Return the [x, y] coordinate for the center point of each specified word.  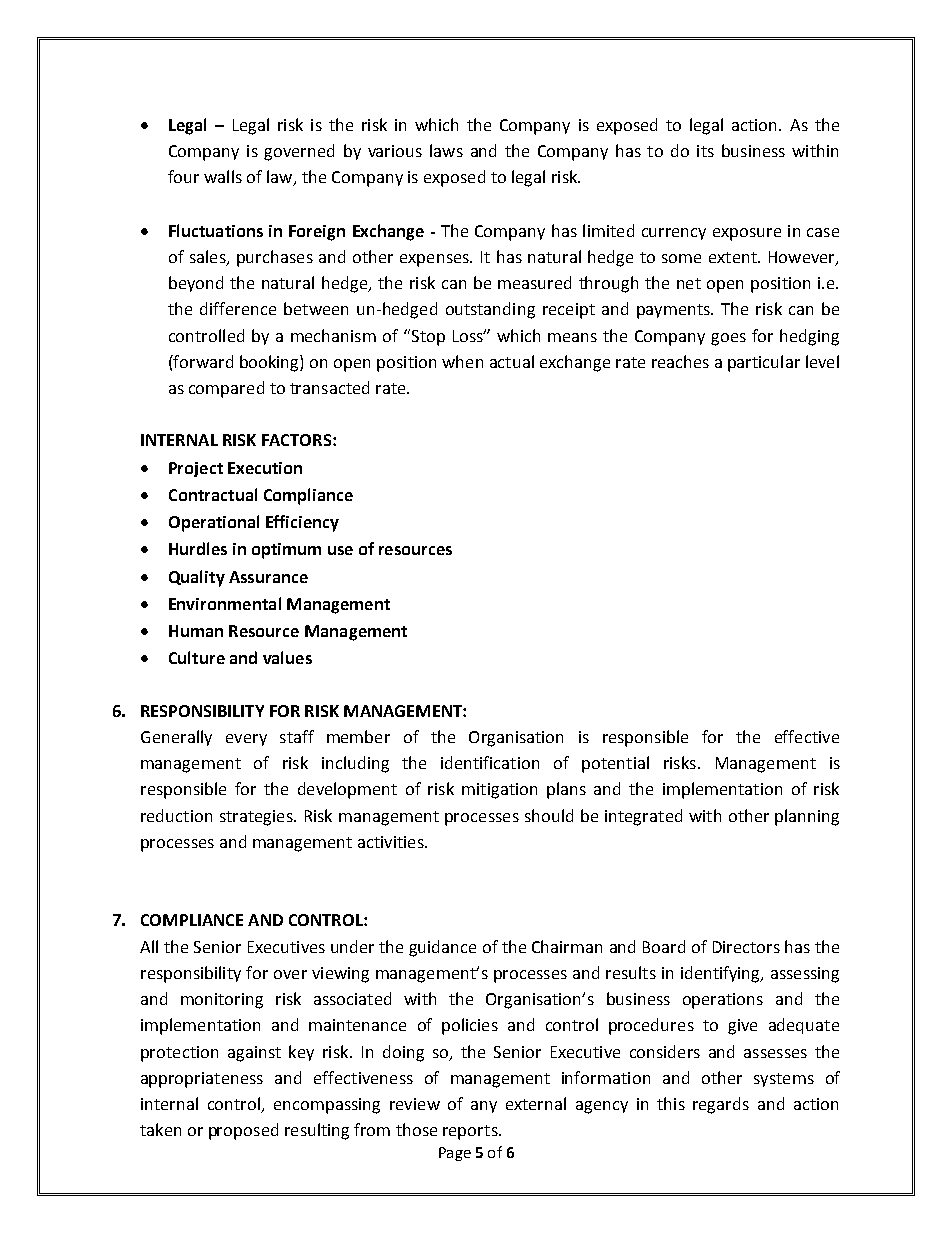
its [705, 151]
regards [721, 1105]
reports [471, 1132]
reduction [176, 815]
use [340, 550]
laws [446, 150]
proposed [243, 1131]
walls [223, 176]
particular [764, 363]
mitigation [499, 791]
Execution [265, 468]
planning [807, 817]
